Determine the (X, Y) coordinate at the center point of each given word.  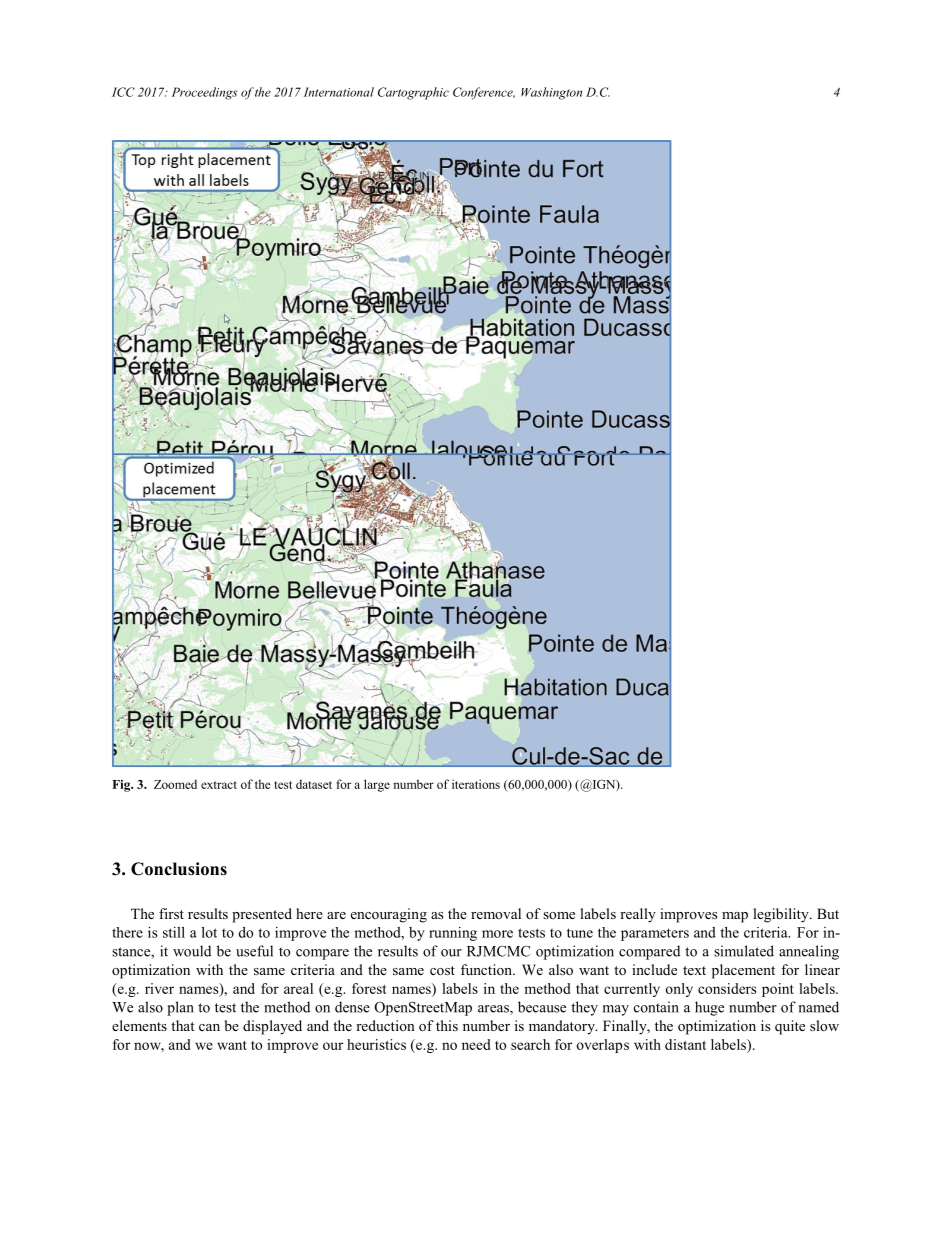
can (209, 1027)
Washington (551, 93)
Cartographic (413, 93)
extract (219, 785)
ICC (123, 92)
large (377, 785)
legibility (782, 915)
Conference (484, 93)
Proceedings (204, 93)
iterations (476, 784)
